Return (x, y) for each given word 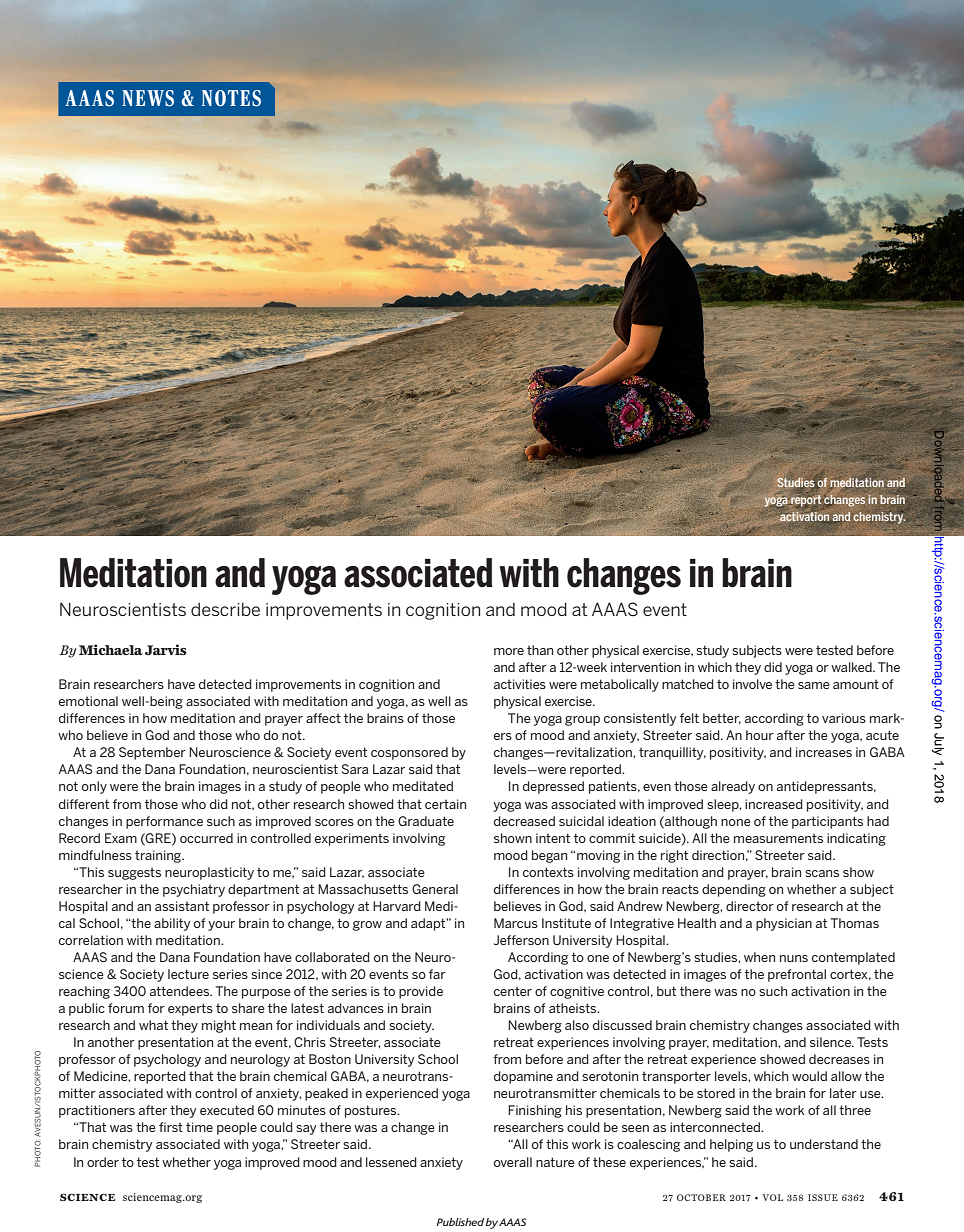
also (577, 1025)
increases (824, 752)
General (435, 889)
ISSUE (823, 1197)
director (750, 906)
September (152, 753)
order (103, 1162)
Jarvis (166, 650)
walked (852, 667)
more (509, 651)
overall (513, 1162)
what (153, 1025)
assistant (182, 906)
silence (831, 1042)
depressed (553, 787)
